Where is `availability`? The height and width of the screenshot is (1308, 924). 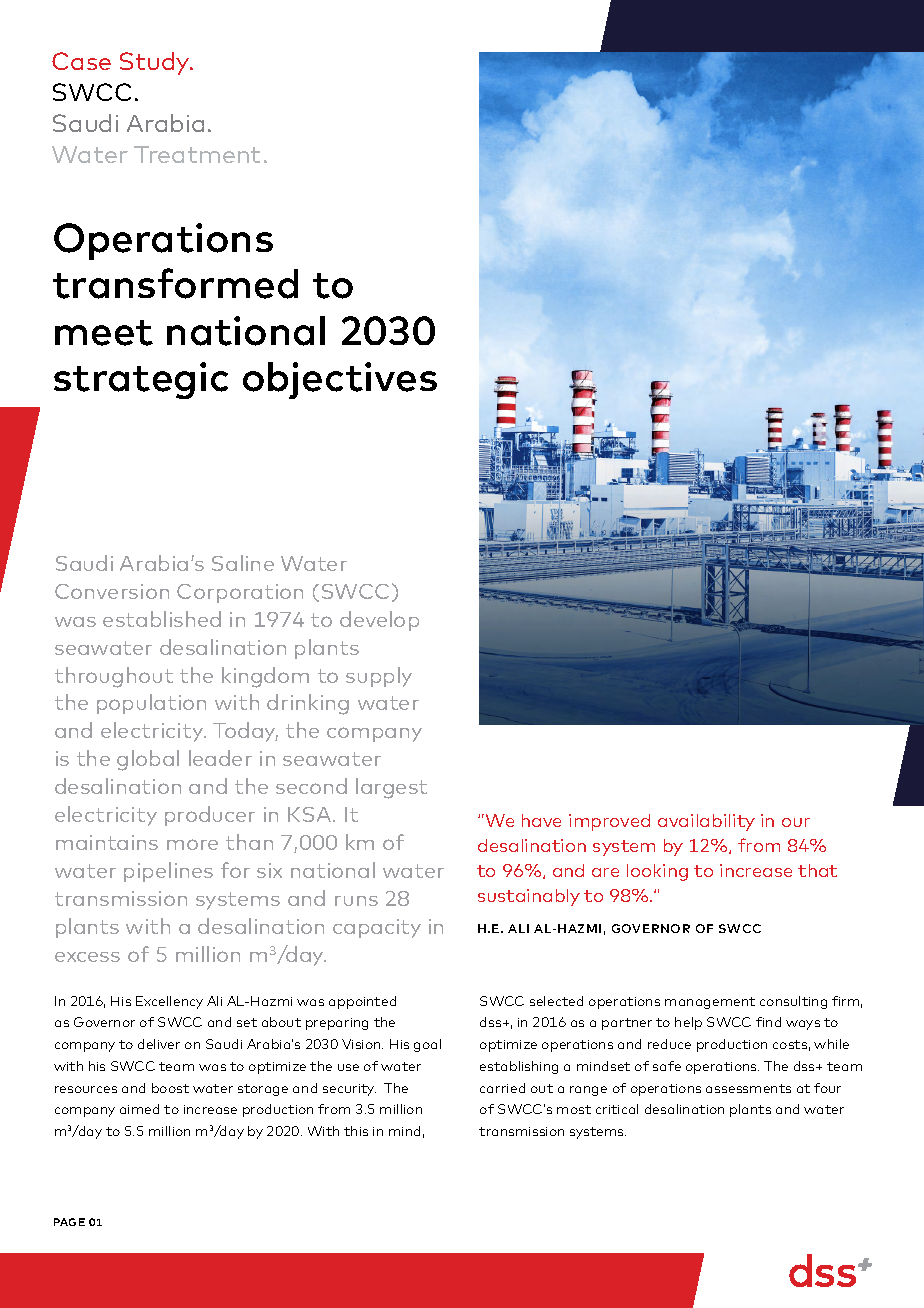
availability is located at coordinates (706, 822).
